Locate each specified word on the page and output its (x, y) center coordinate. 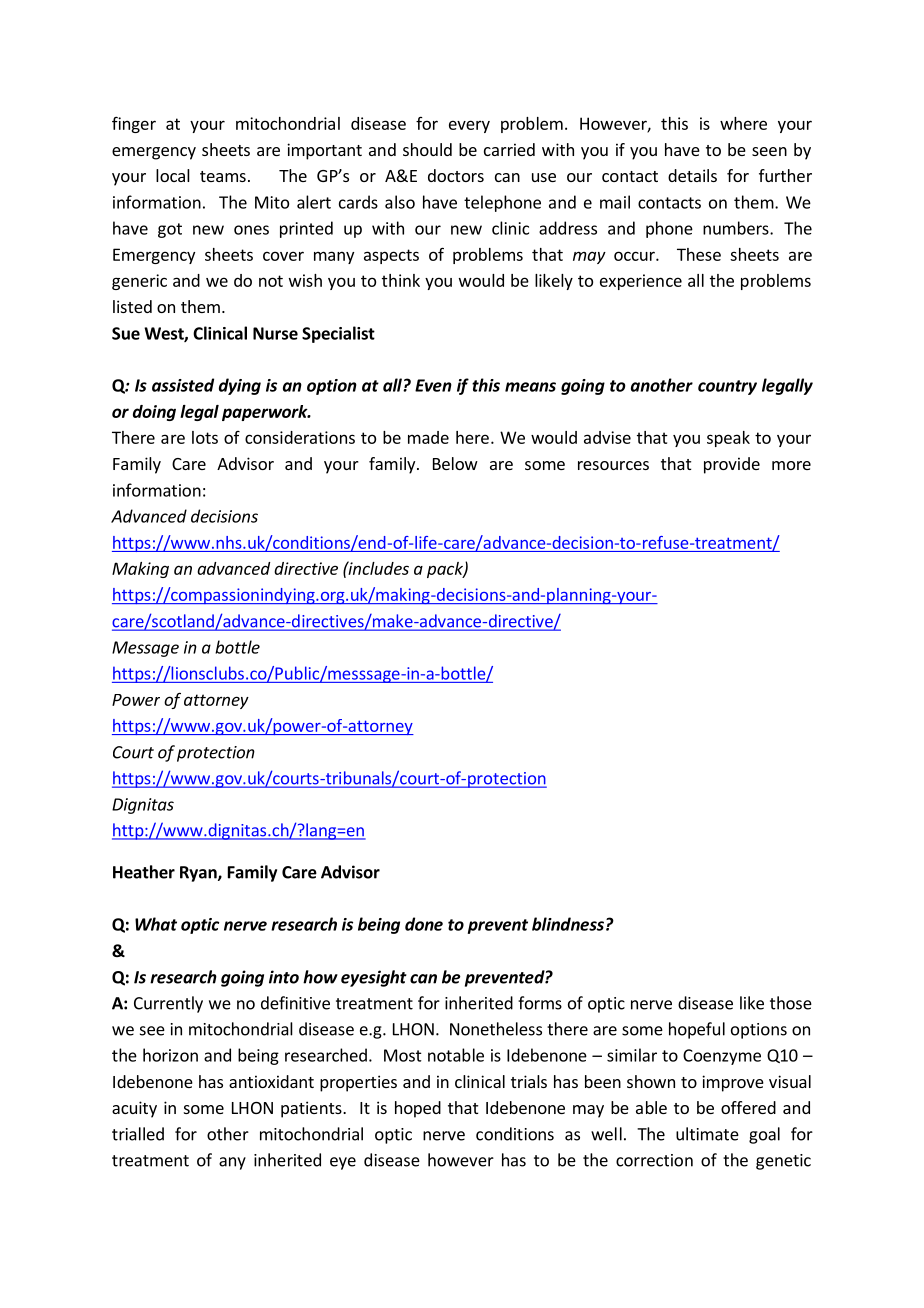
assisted (183, 385)
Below (455, 463)
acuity (134, 1109)
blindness (568, 924)
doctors (456, 175)
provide (732, 465)
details (692, 175)
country (727, 387)
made (428, 437)
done (424, 924)
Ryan (199, 874)
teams (223, 176)
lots (205, 437)
